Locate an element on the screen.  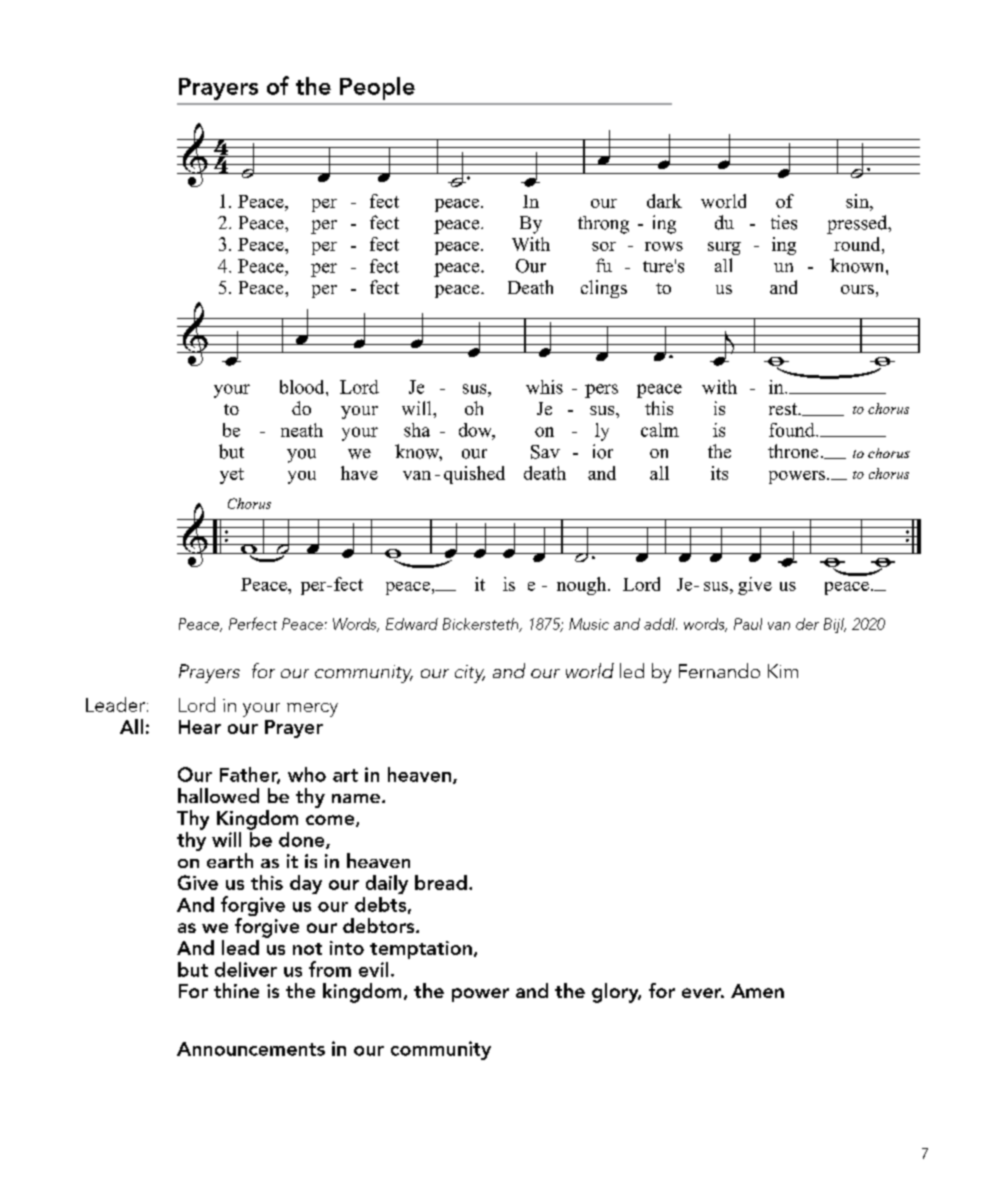
done is located at coordinates (303, 840).
